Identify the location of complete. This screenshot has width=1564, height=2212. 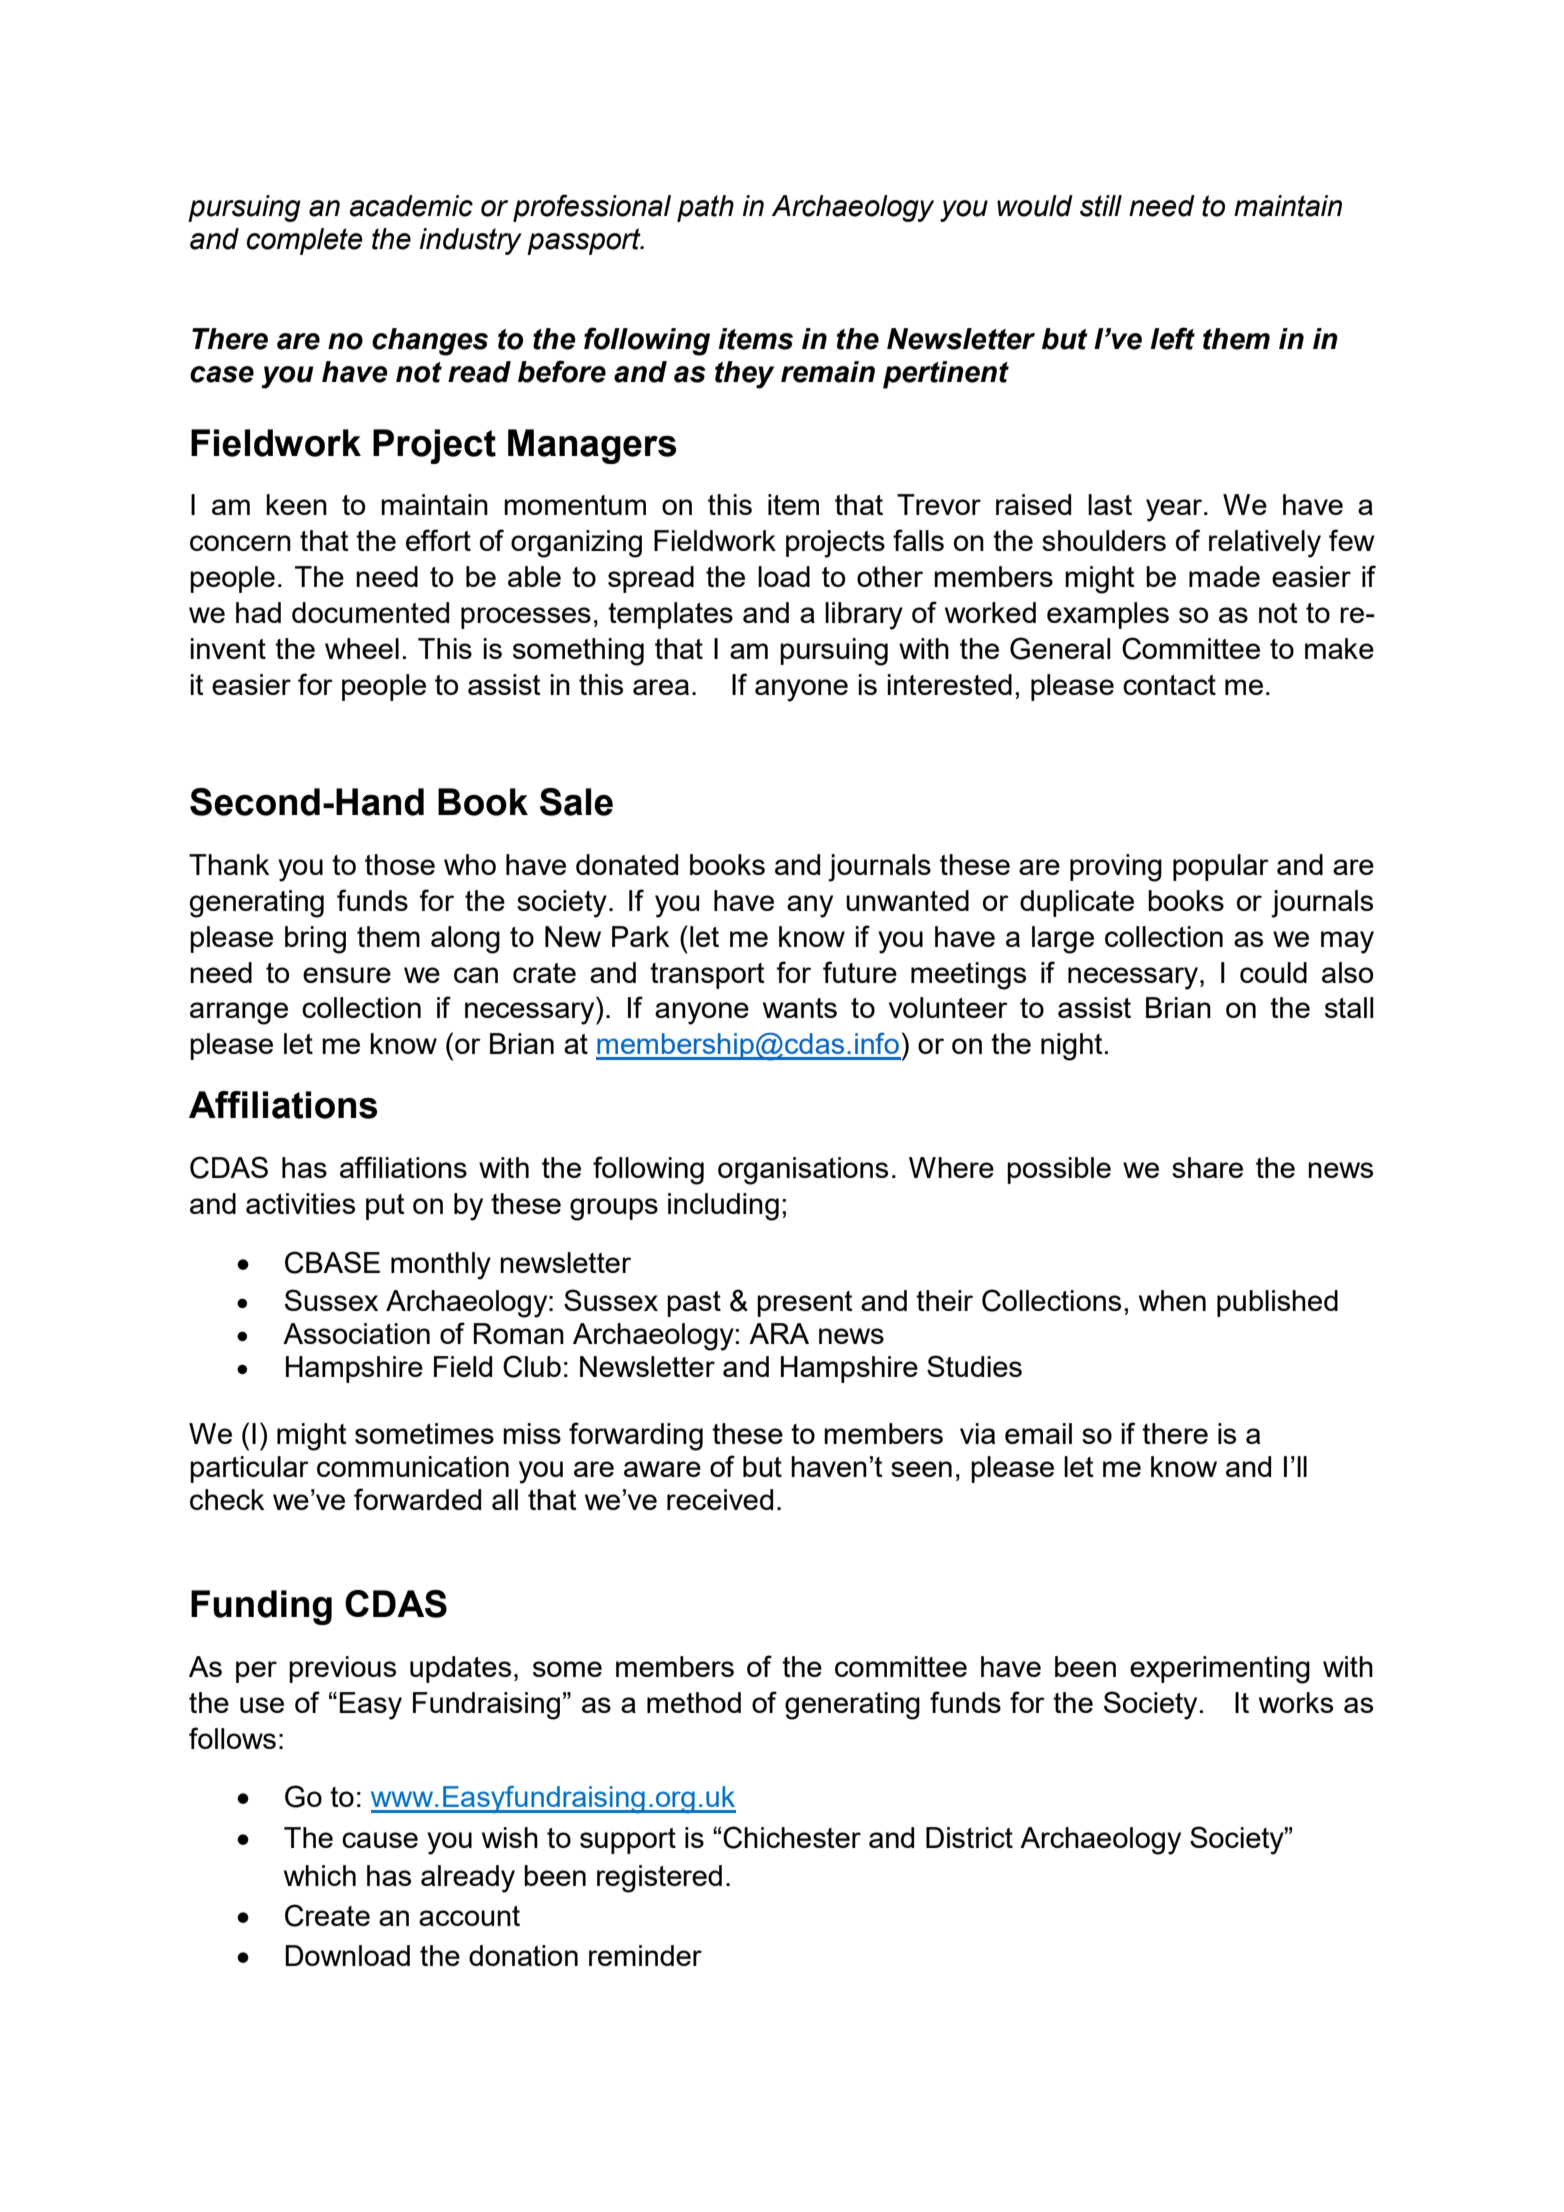
(305, 241).
